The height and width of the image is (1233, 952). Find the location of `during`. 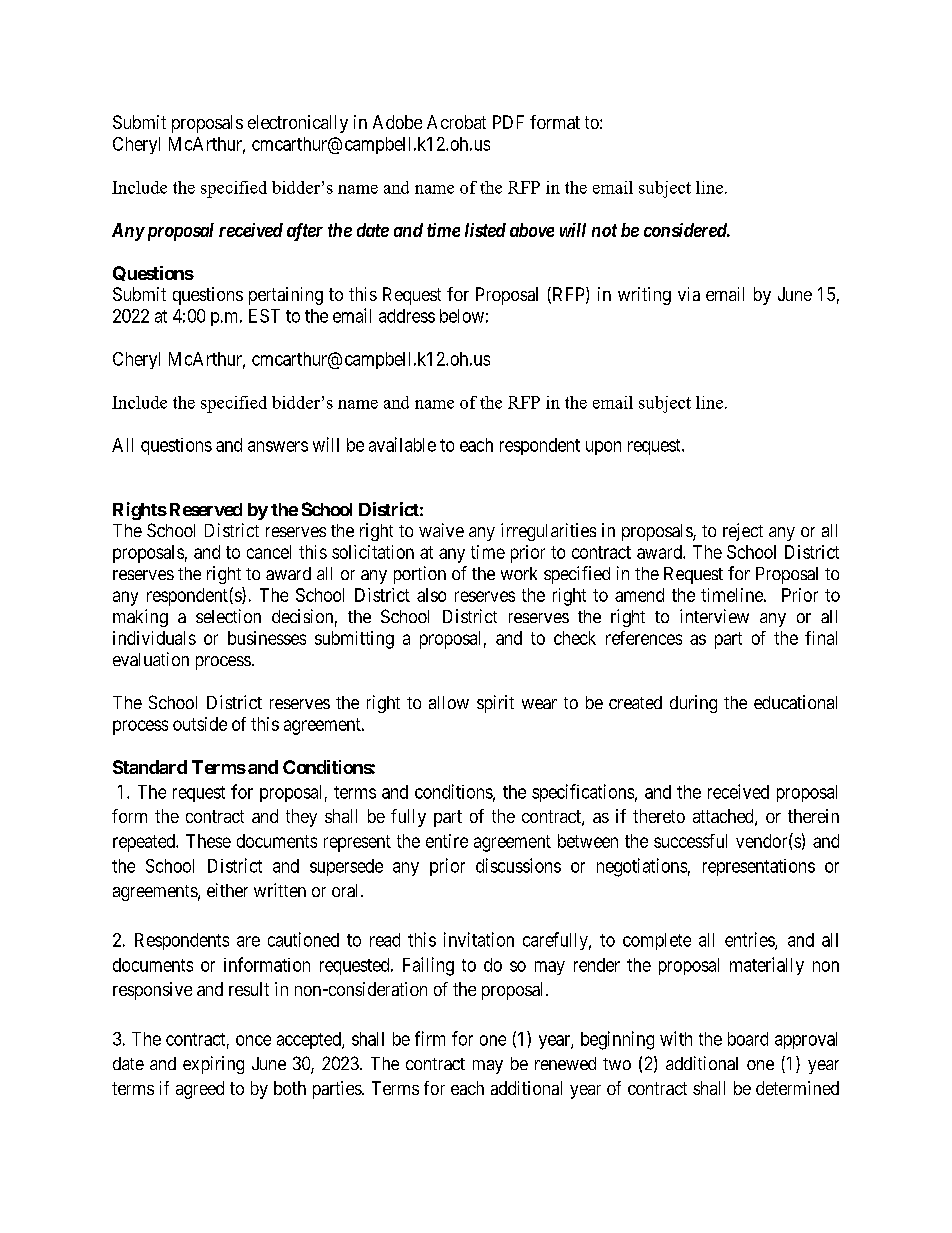

during is located at coordinates (693, 704).
